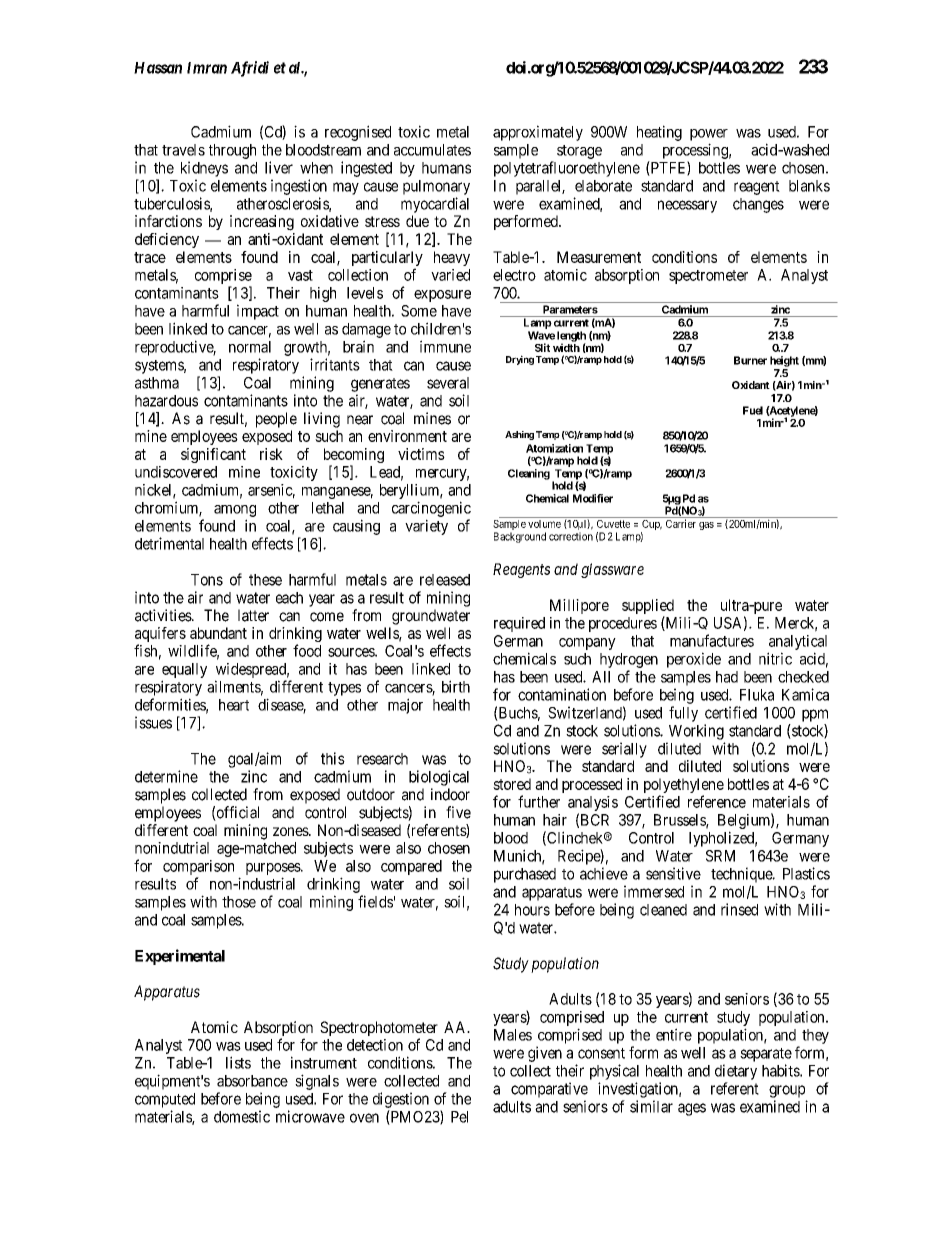 This image has height=1233, width=952. I want to click on several, so click(448, 383).
